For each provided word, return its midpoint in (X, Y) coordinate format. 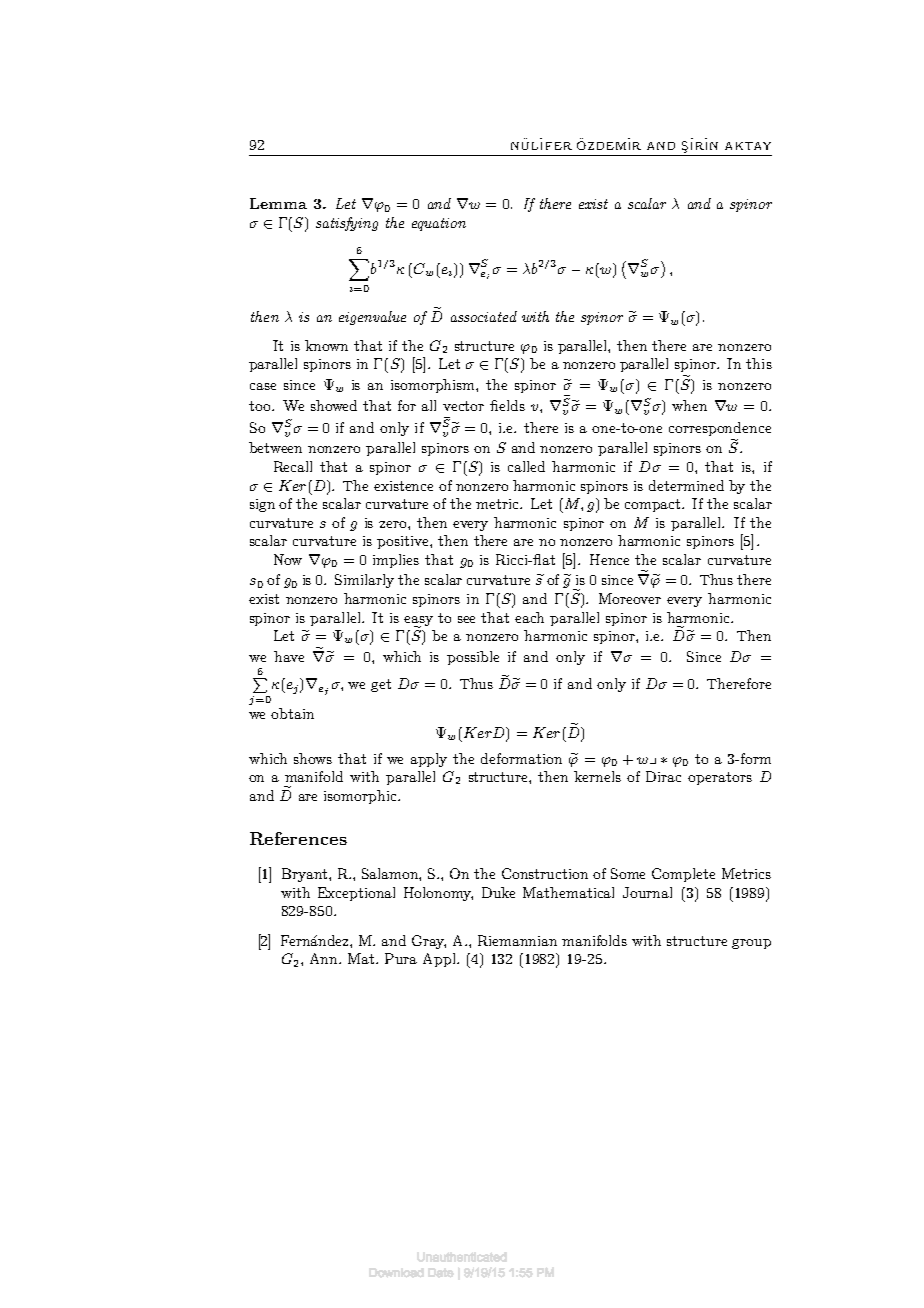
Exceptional (356, 894)
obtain (292, 713)
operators (720, 778)
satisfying (347, 224)
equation (439, 224)
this (759, 363)
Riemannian (517, 940)
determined (686, 485)
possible (473, 658)
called (526, 466)
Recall (293, 466)
